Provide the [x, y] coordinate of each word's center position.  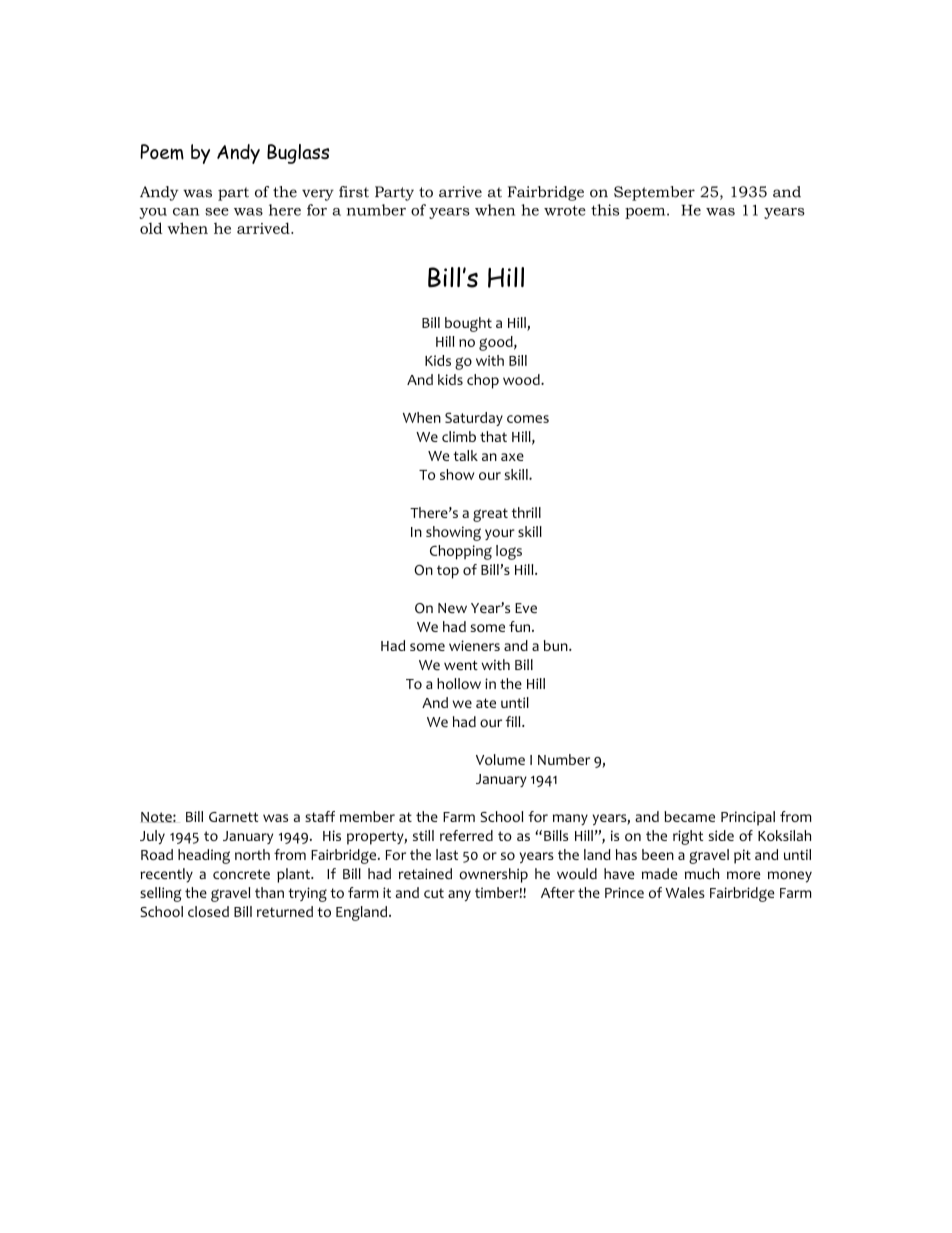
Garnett [233, 817]
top [448, 572]
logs [509, 552]
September [654, 193]
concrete [241, 874]
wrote [565, 210]
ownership [493, 875]
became [689, 816]
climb [459, 436]
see [217, 212]
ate [486, 703]
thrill [526, 512]
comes [528, 419]
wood [522, 379]
